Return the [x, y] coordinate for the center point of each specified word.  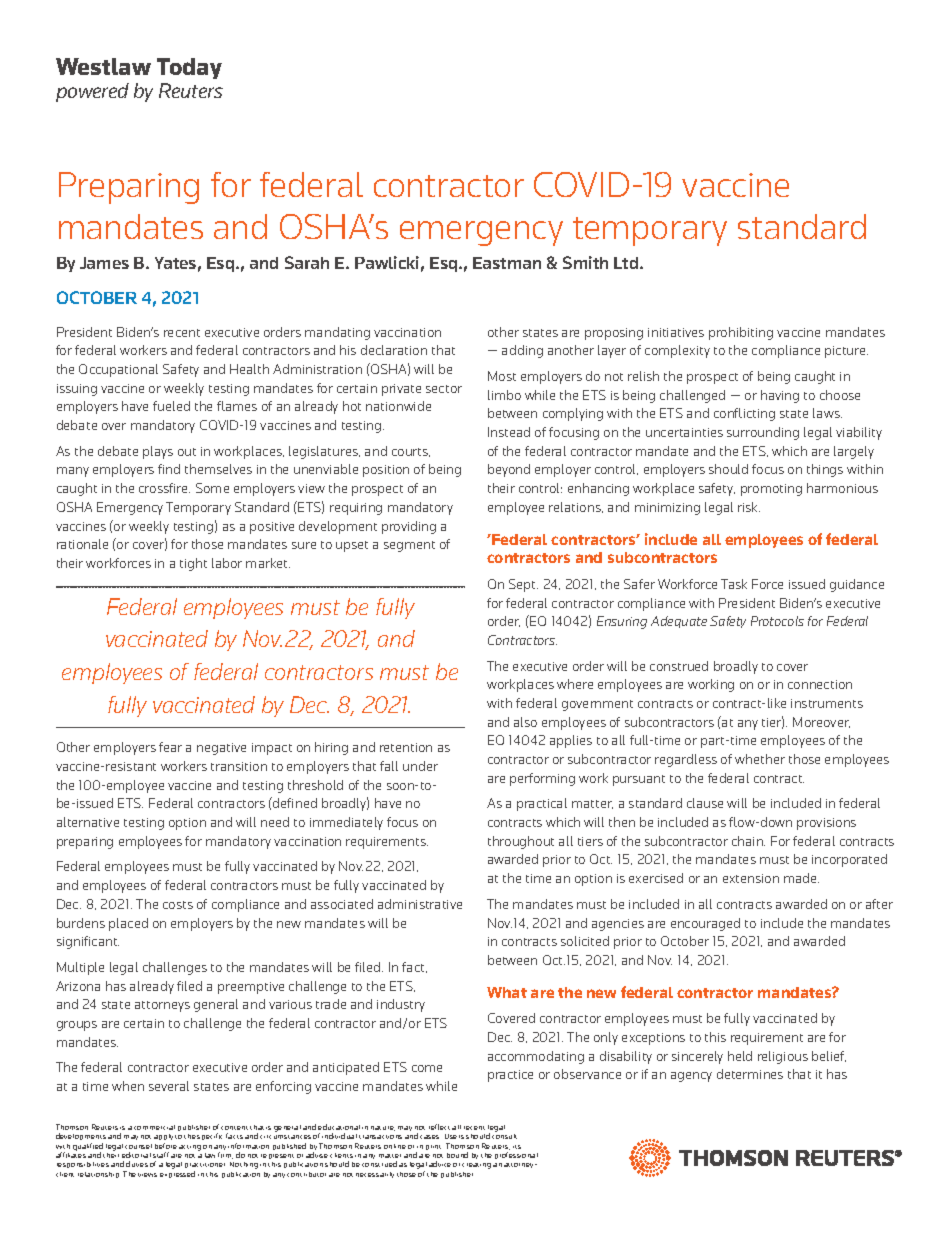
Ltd [627, 263]
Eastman [507, 263]
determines [750, 1074]
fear [170, 747]
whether [760, 759]
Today [189, 68]
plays [158, 452]
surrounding [763, 433]
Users [454, 1136]
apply [163, 1139]
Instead [509, 432]
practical [542, 804]
